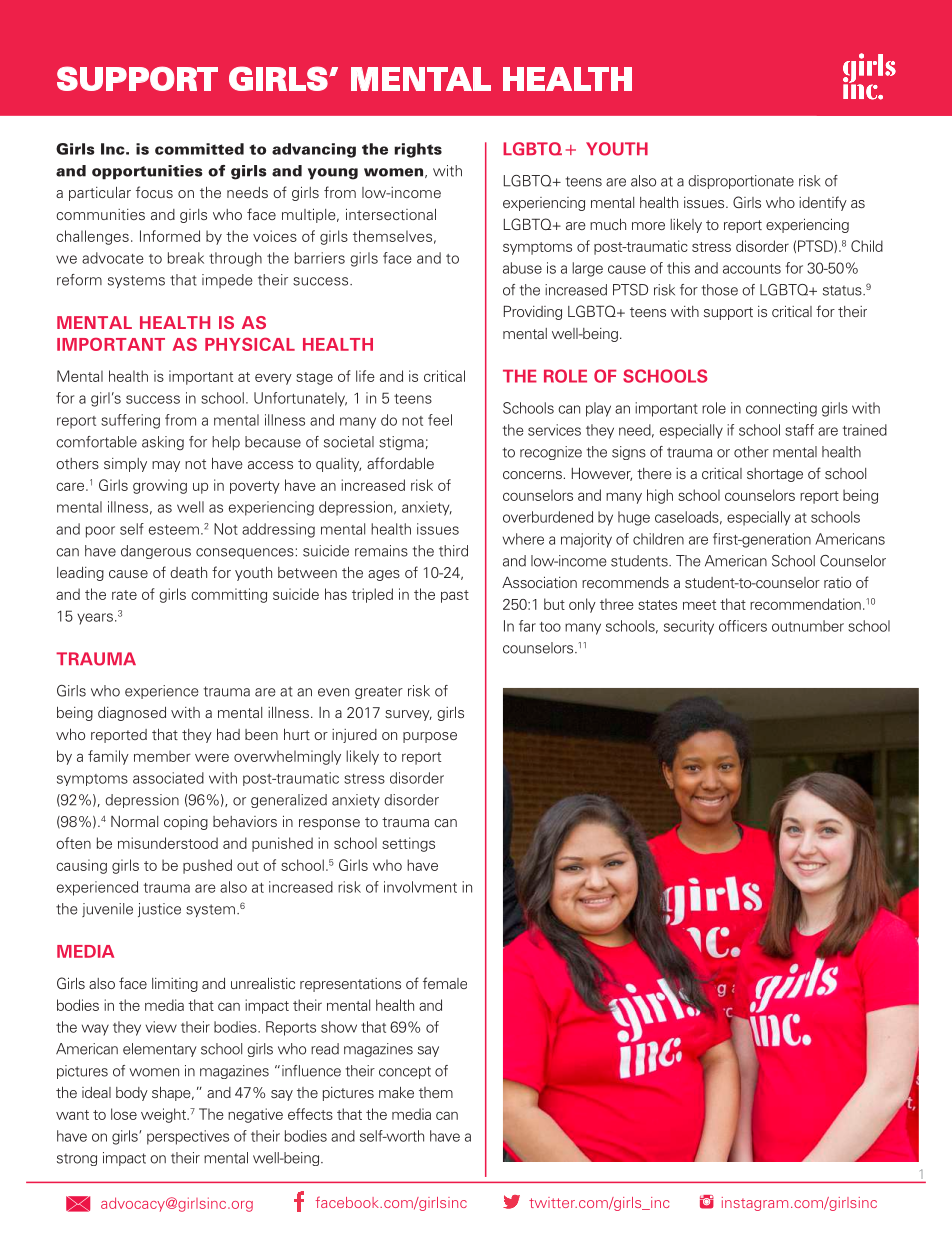 The image size is (952, 1233). Describe the element at coordinates (188, 1137) in the screenshot. I see `perspectives` at that location.
